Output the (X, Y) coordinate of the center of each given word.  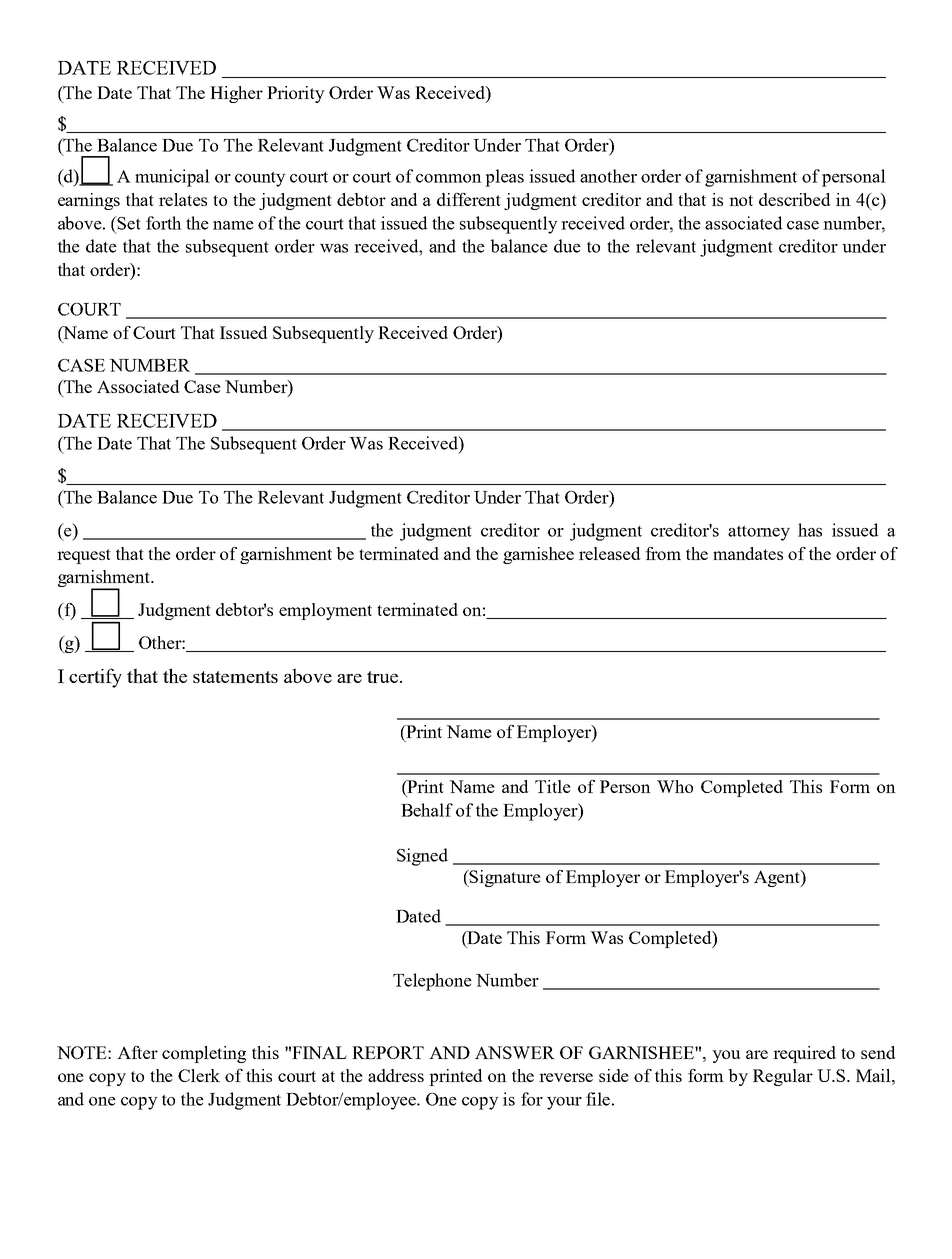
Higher (236, 94)
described (794, 199)
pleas (504, 178)
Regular (783, 1077)
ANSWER (515, 1052)
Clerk (199, 1075)
